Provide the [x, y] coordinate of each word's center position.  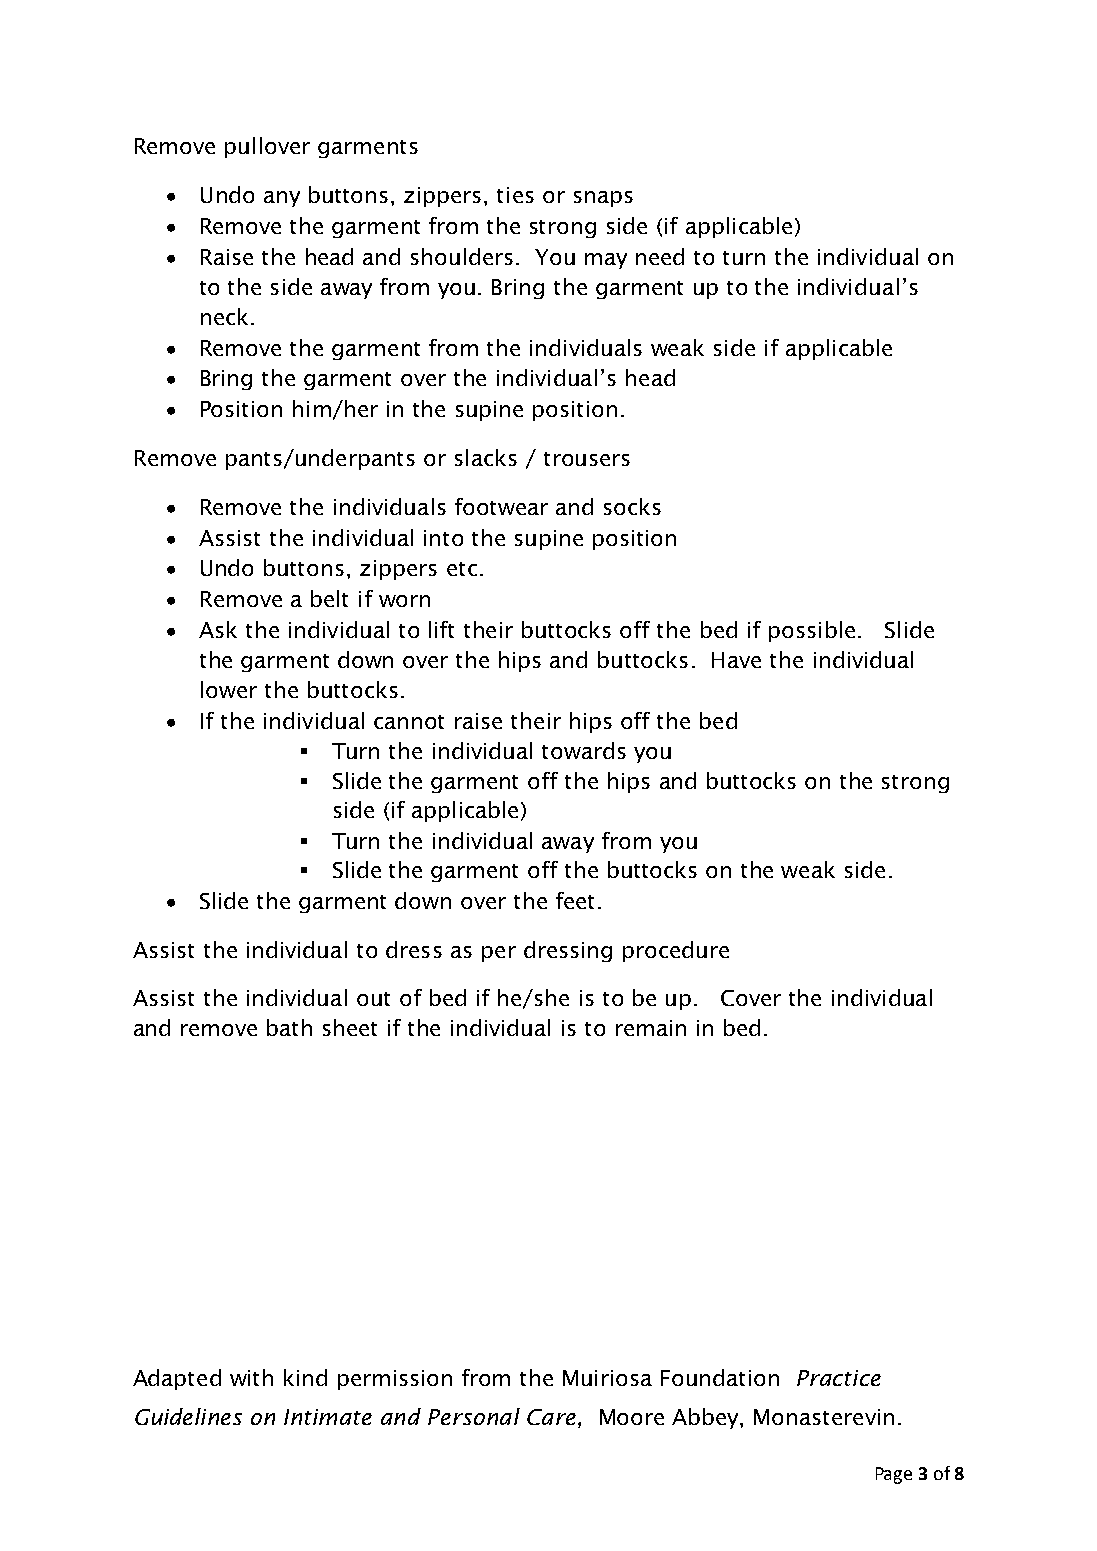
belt [329, 598]
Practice [839, 1378]
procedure [676, 951]
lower [229, 689]
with [251, 1377]
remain [651, 1028]
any [282, 199]
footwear [501, 506]
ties [515, 195]
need [660, 256]
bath [289, 1027]
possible [812, 631]
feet [575, 900]
